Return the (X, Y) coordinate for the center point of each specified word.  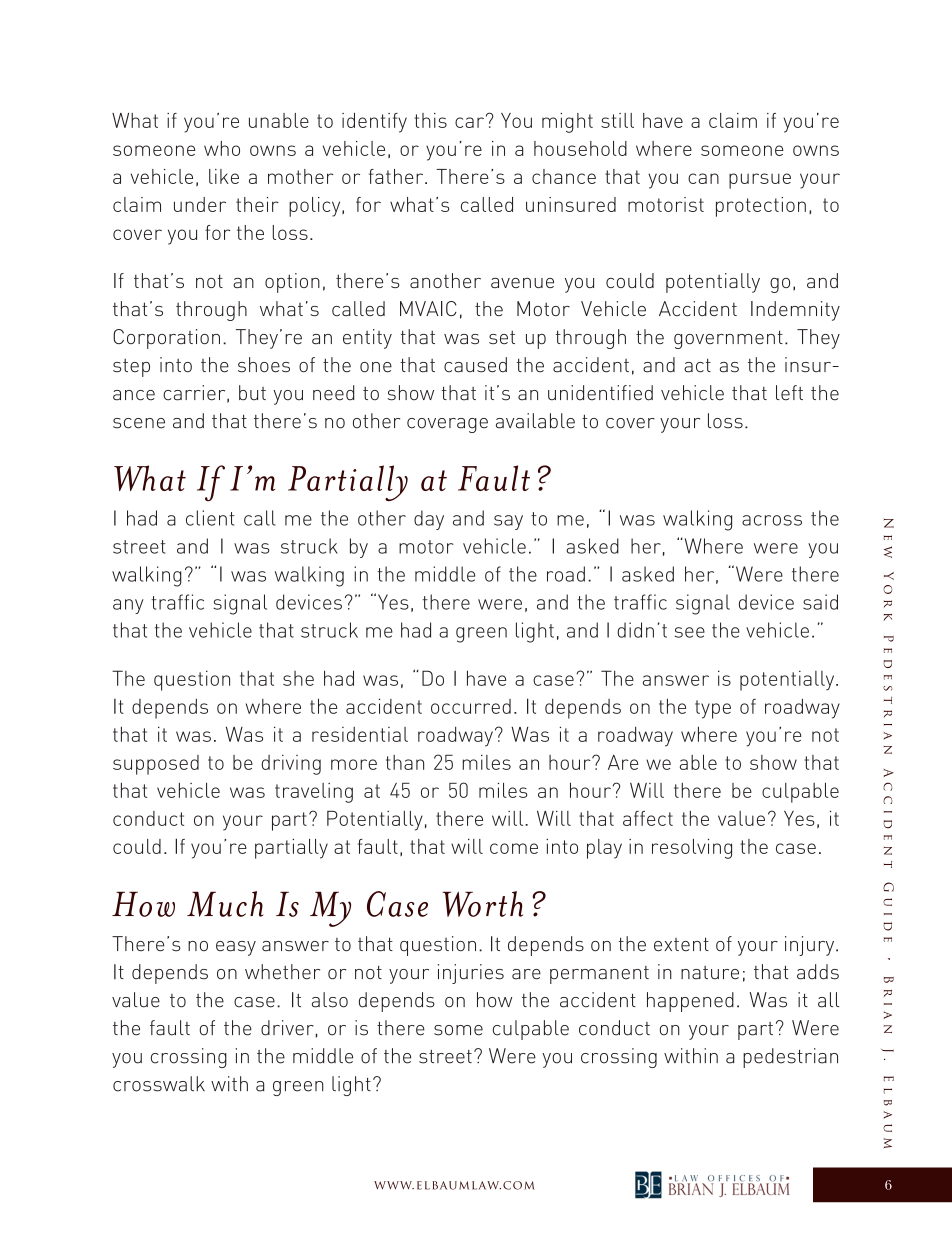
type (713, 709)
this (430, 120)
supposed (156, 765)
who (222, 148)
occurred (471, 706)
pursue (760, 181)
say (508, 522)
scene (139, 423)
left (789, 393)
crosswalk (159, 1084)
